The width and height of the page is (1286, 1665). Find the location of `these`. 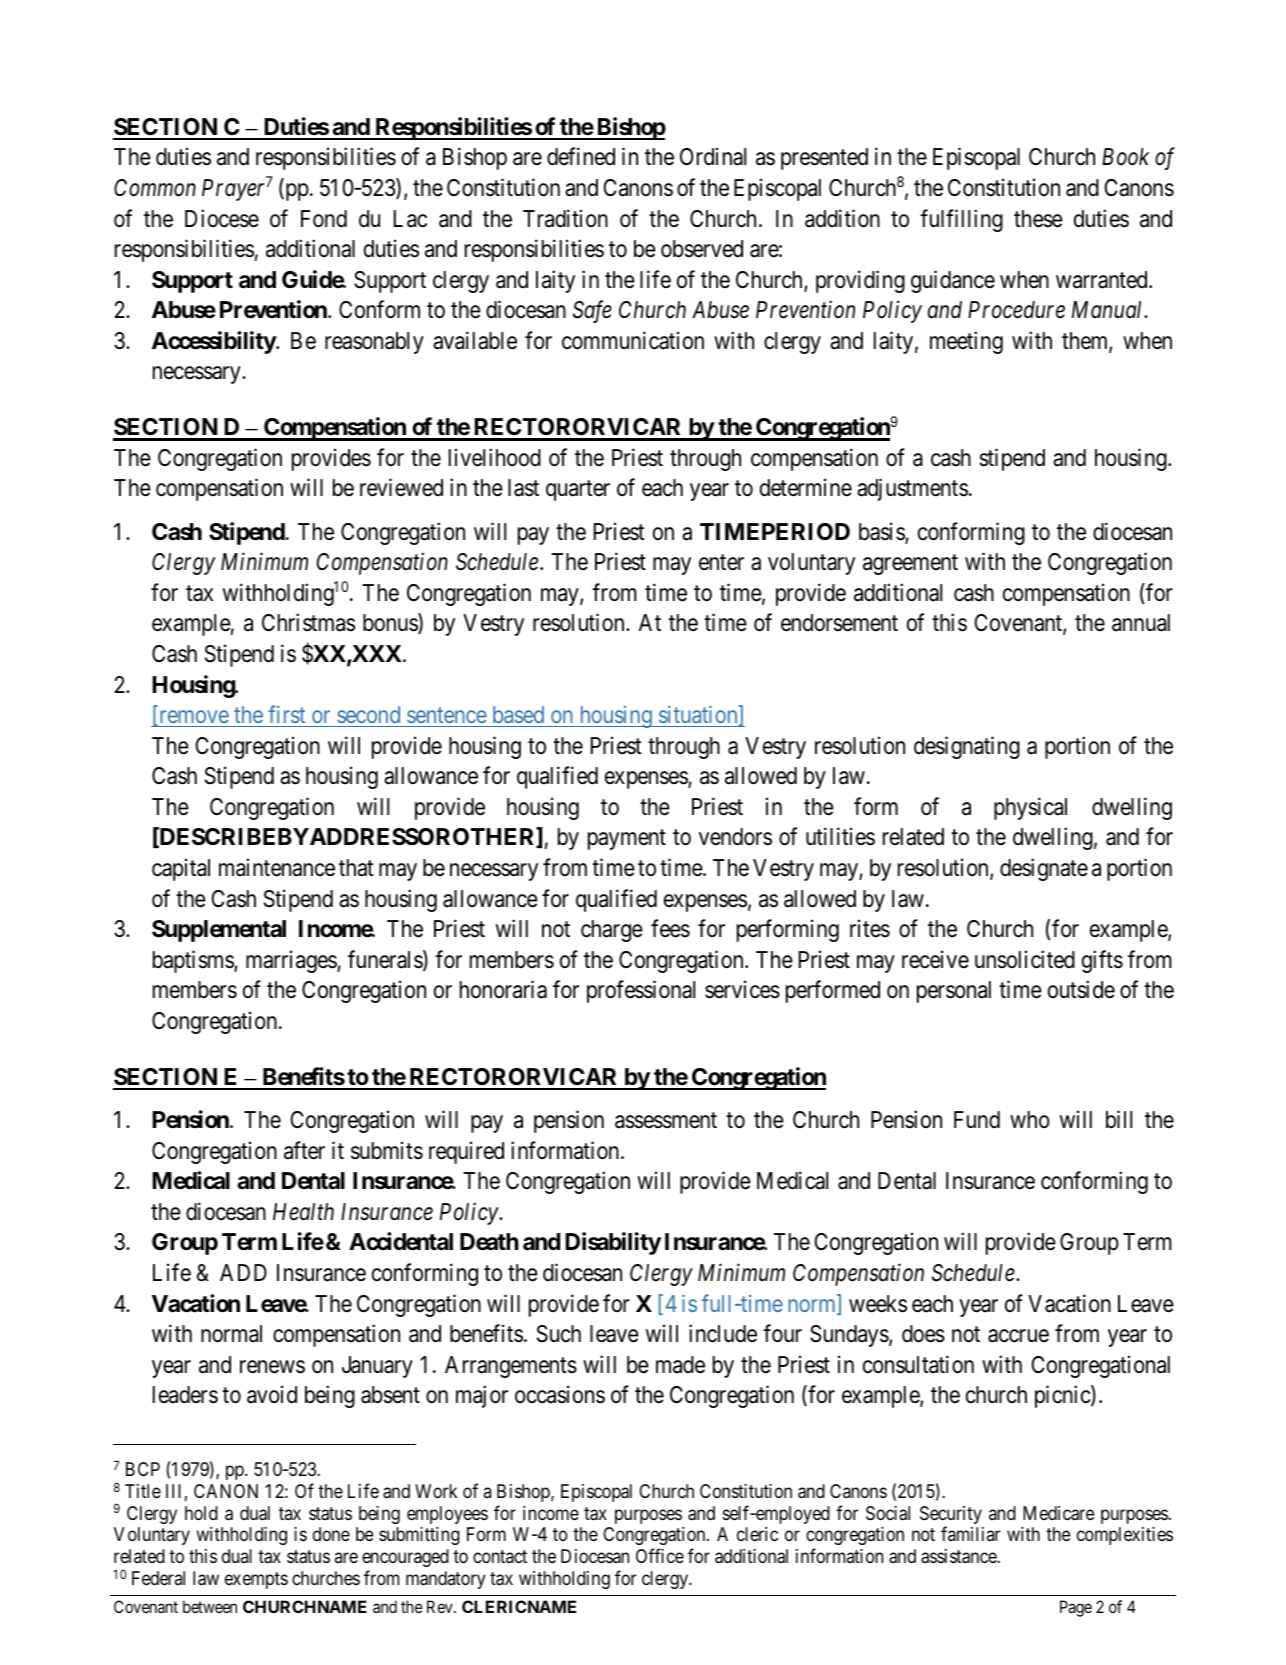

these is located at coordinates (1038, 219).
